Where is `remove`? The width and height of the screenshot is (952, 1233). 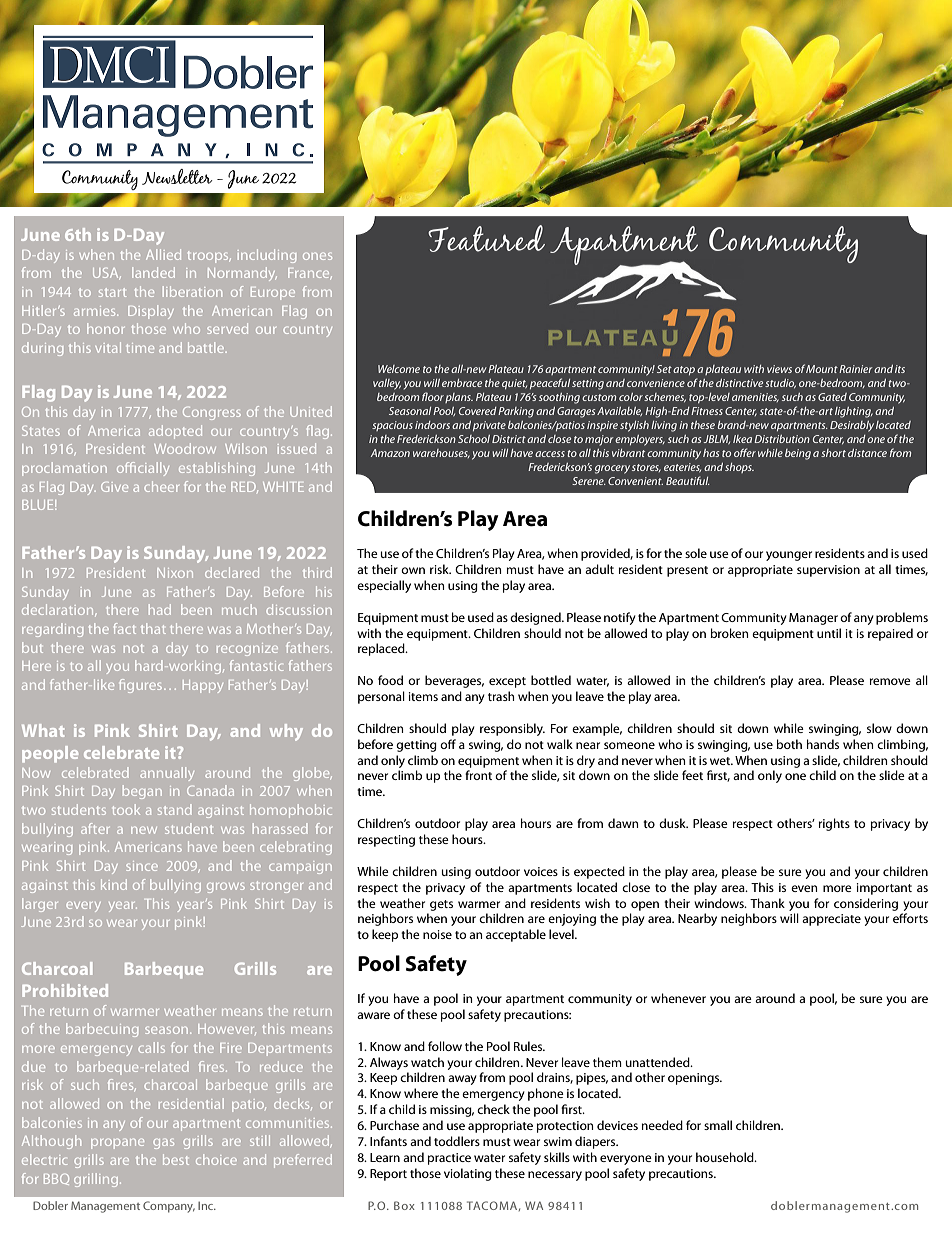
remove is located at coordinates (890, 681).
